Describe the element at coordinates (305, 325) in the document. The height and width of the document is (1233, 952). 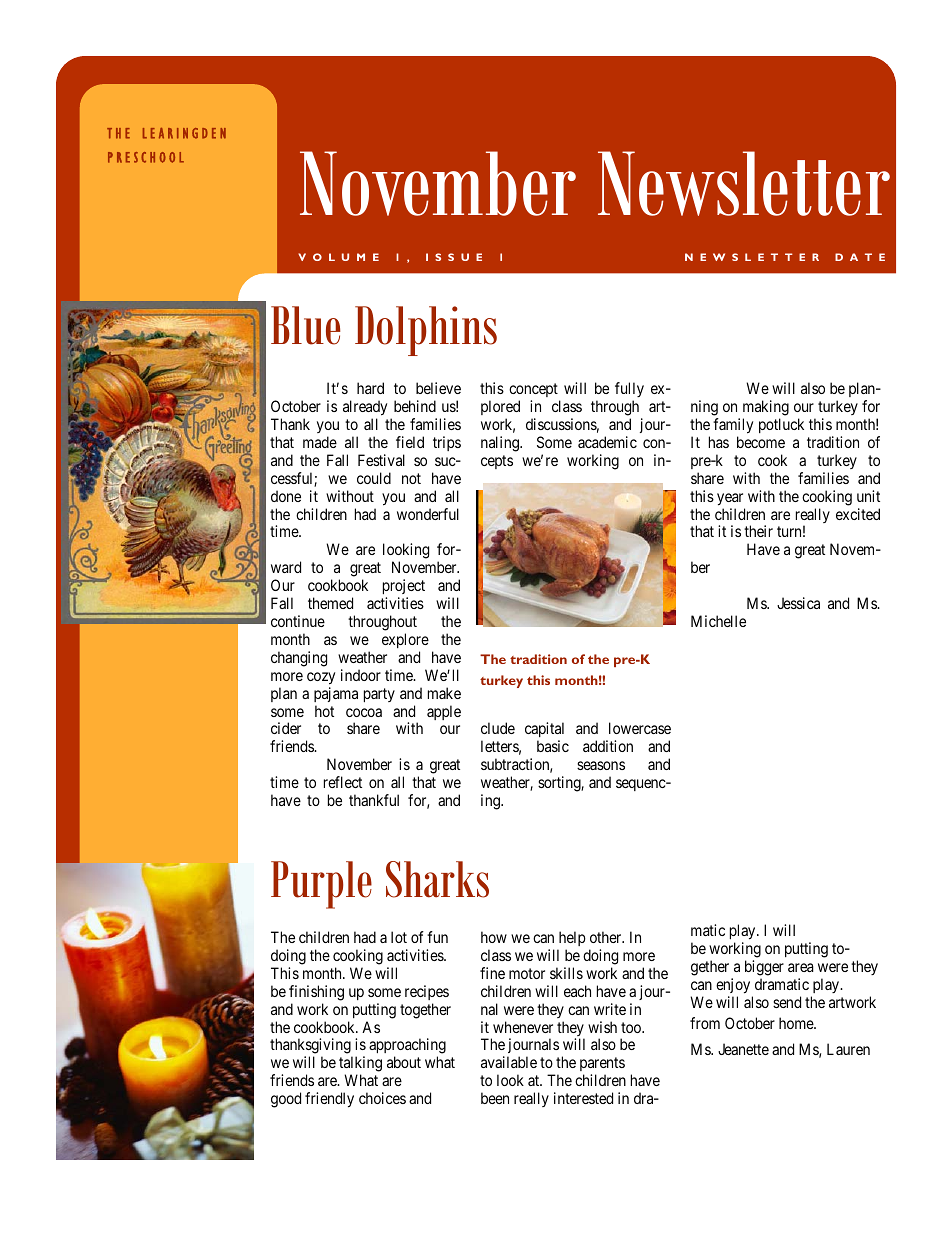
I see `Blue` at that location.
